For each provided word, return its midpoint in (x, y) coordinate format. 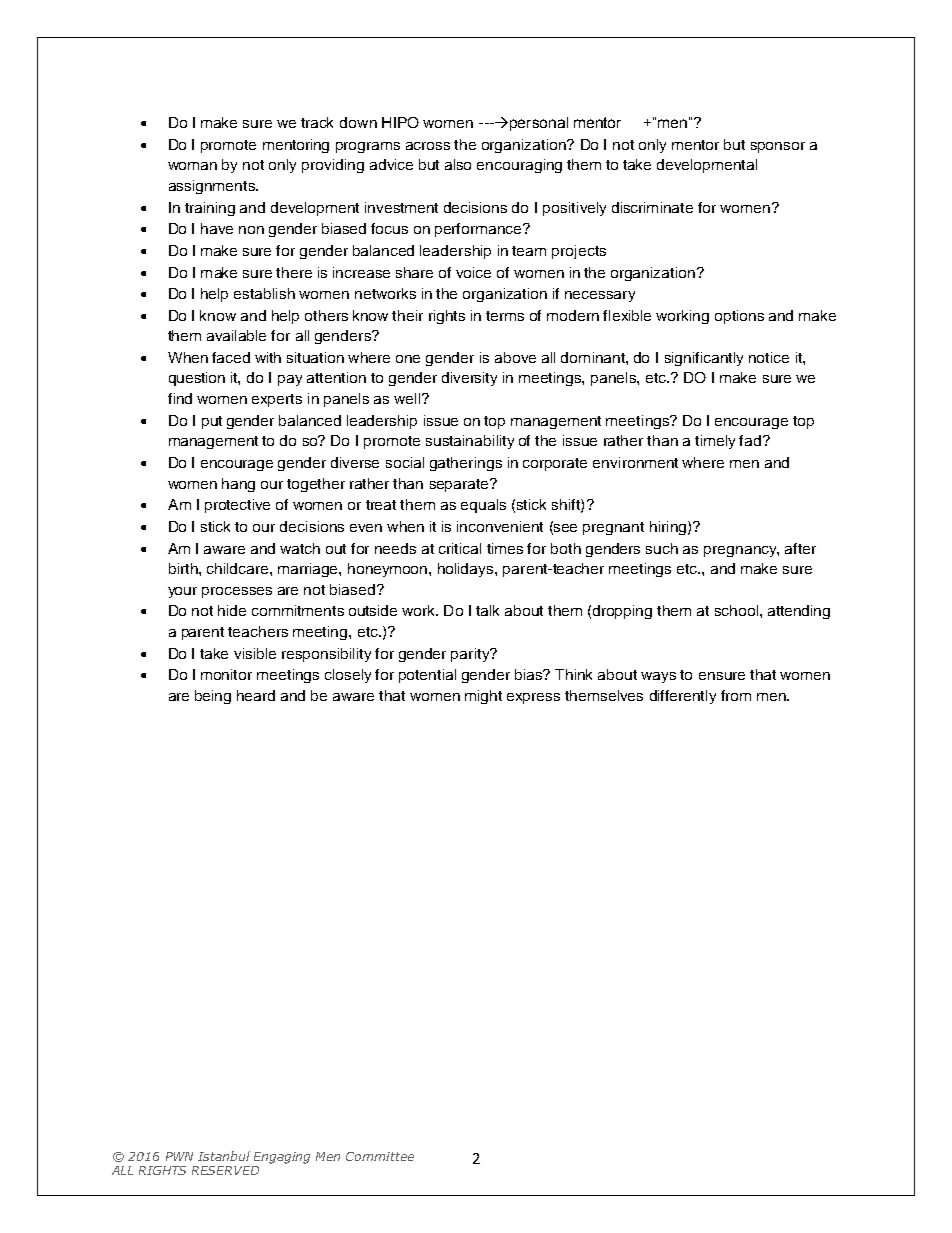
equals (483, 506)
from (736, 695)
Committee (380, 1156)
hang (238, 485)
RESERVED (225, 1170)
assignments (213, 187)
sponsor (778, 147)
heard (256, 695)
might (483, 697)
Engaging (282, 1158)
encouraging (519, 166)
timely (715, 442)
